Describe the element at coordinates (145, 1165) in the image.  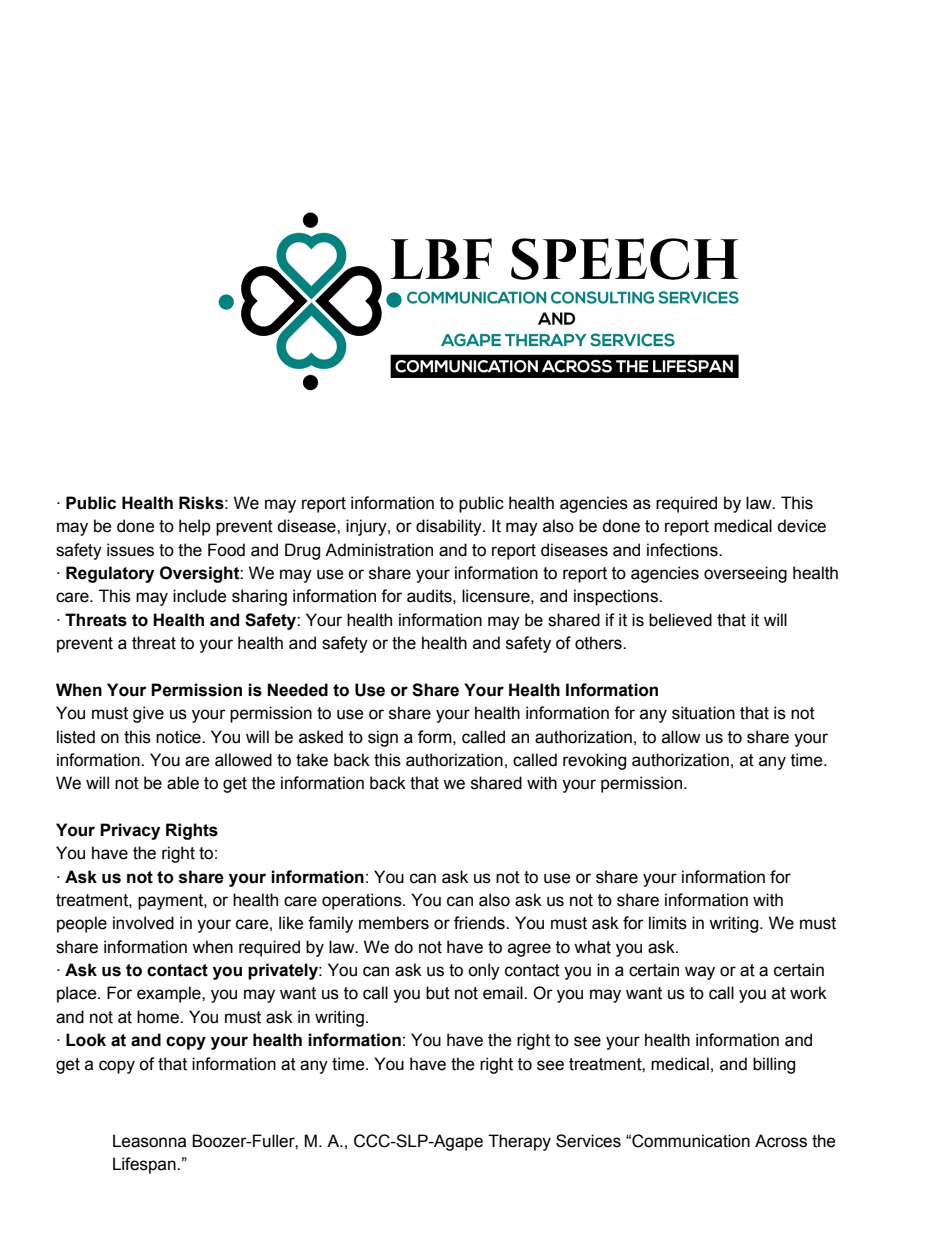
I see `Lifespan` at that location.
